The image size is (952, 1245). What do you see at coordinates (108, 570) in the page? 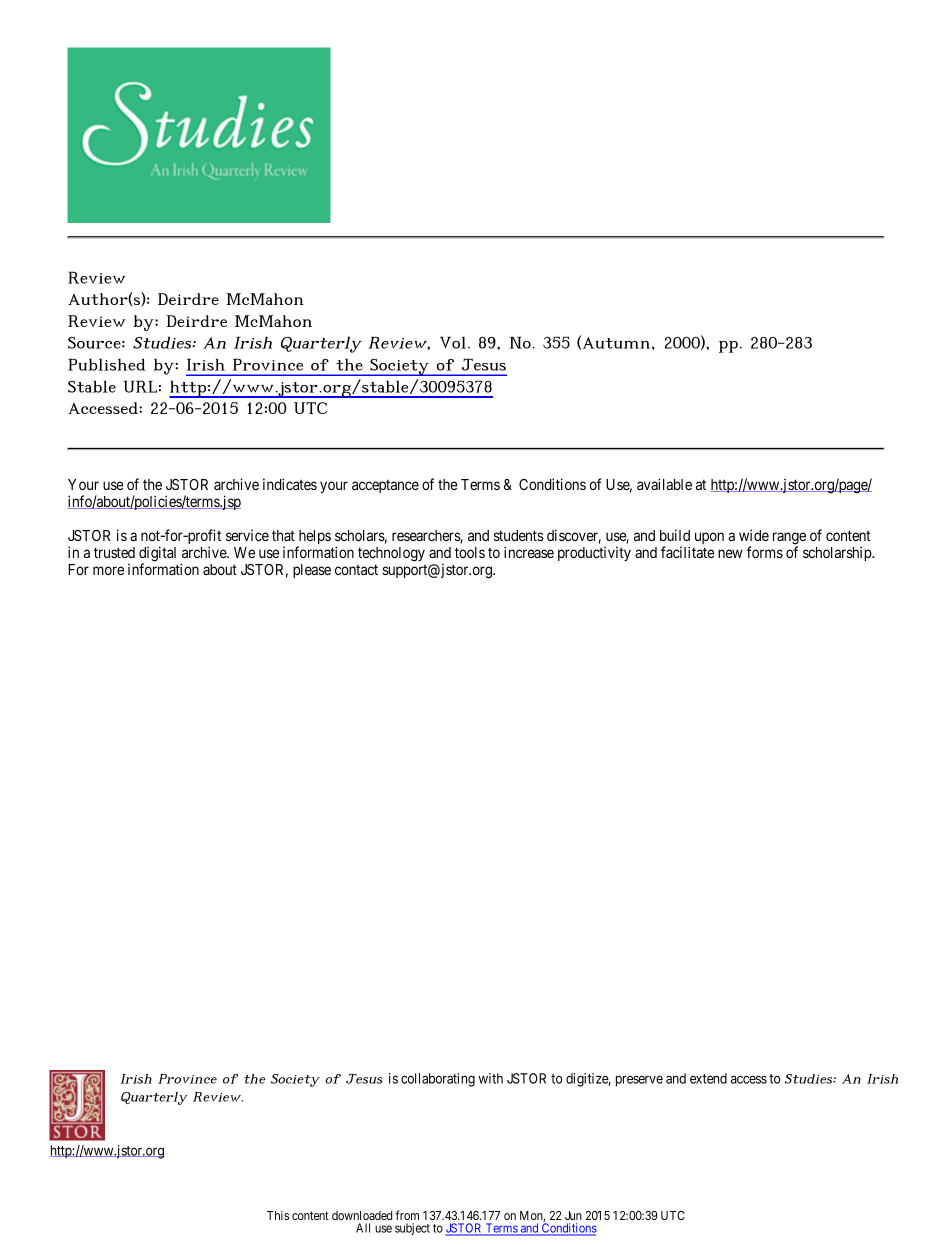
I see `more` at bounding box center [108, 570].
